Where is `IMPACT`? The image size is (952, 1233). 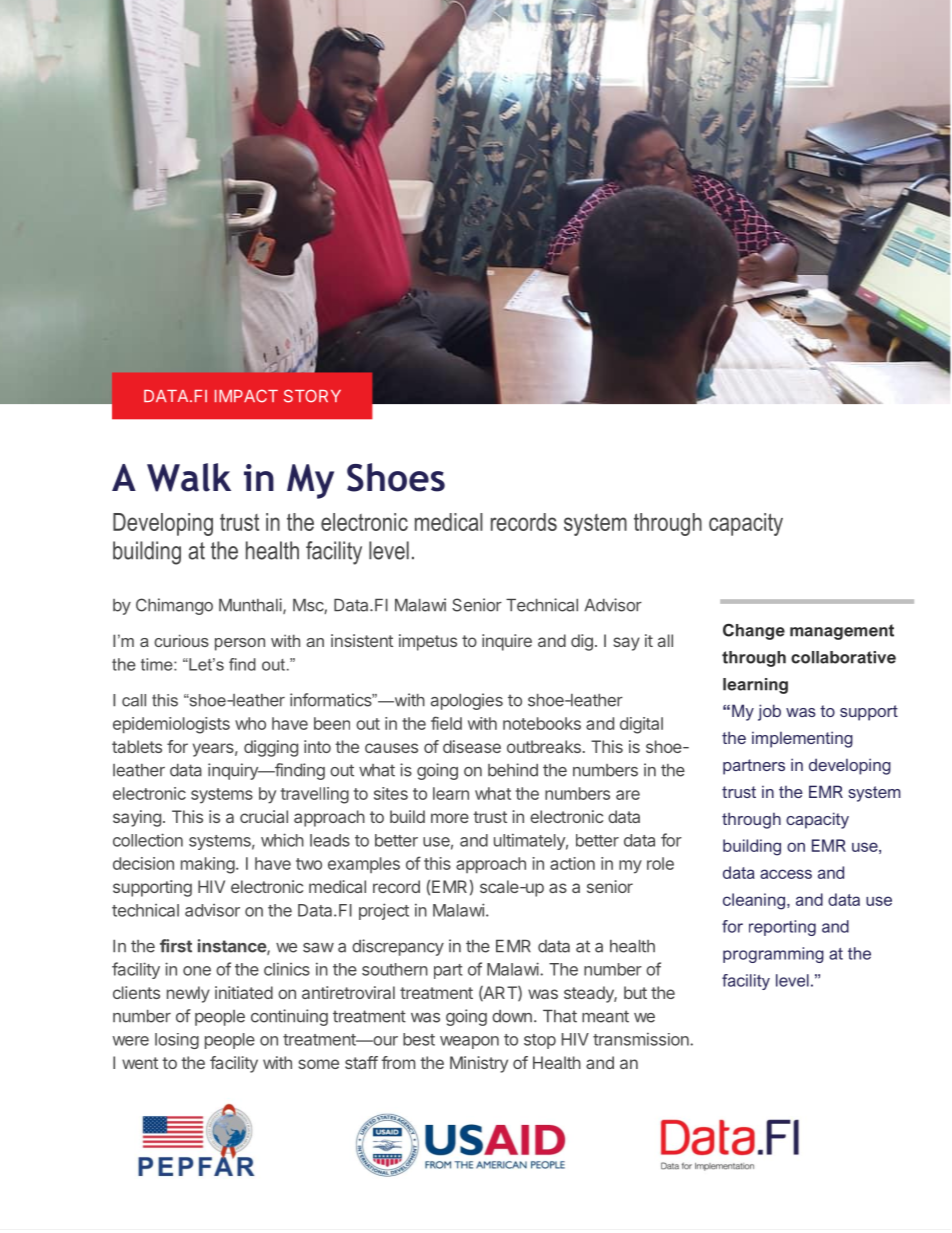
IMPACT is located at coordinates (246, 396).
